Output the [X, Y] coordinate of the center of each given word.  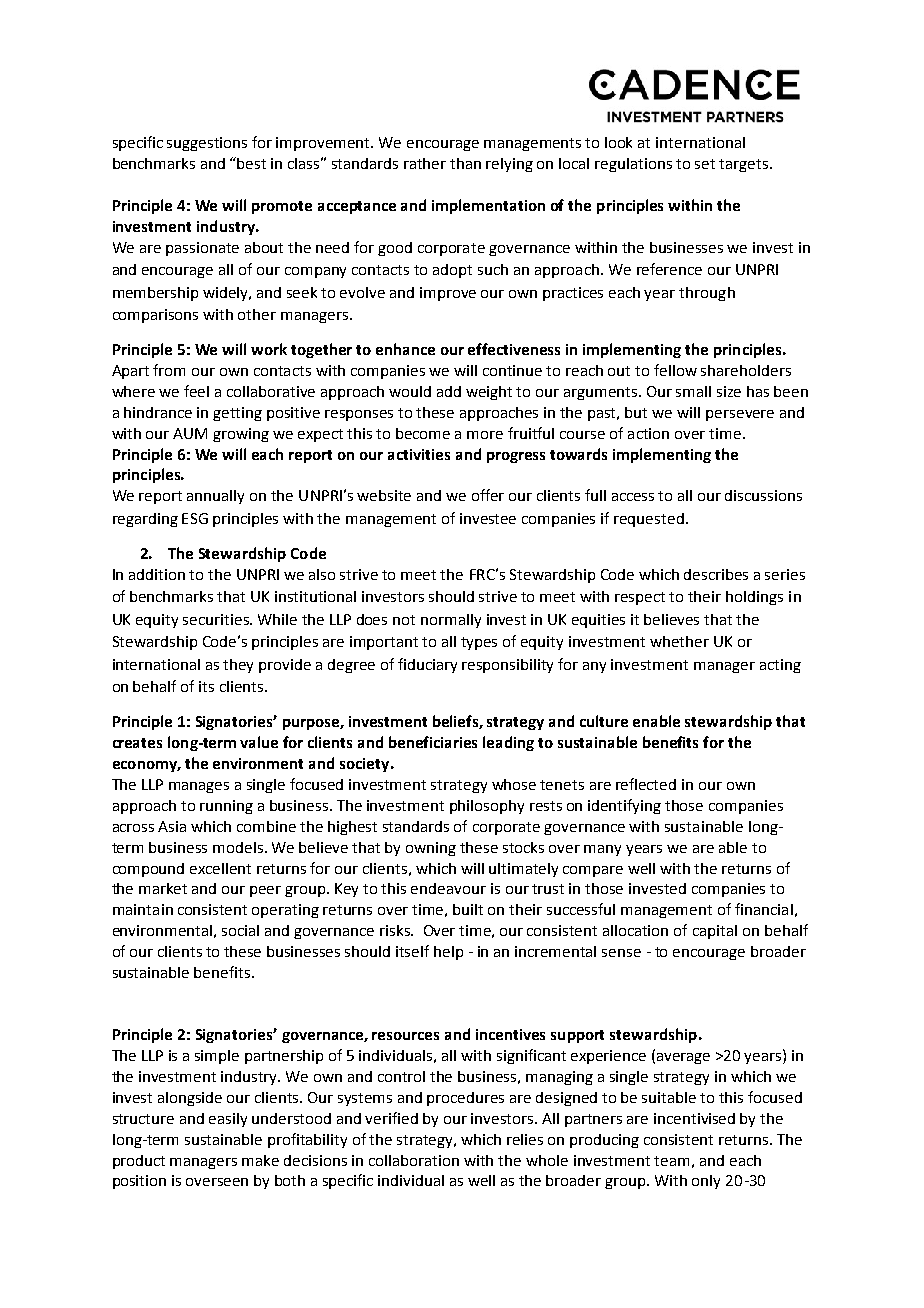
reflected [646, 784]
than [465, 163]
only [706, 1182]
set [705, 164]
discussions [763, 495]
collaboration [414, 1160]
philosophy [487, 807]
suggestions [207, 144]
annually [215, 497]
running [226, 807]
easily [228, 1120]
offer [488, 495]
